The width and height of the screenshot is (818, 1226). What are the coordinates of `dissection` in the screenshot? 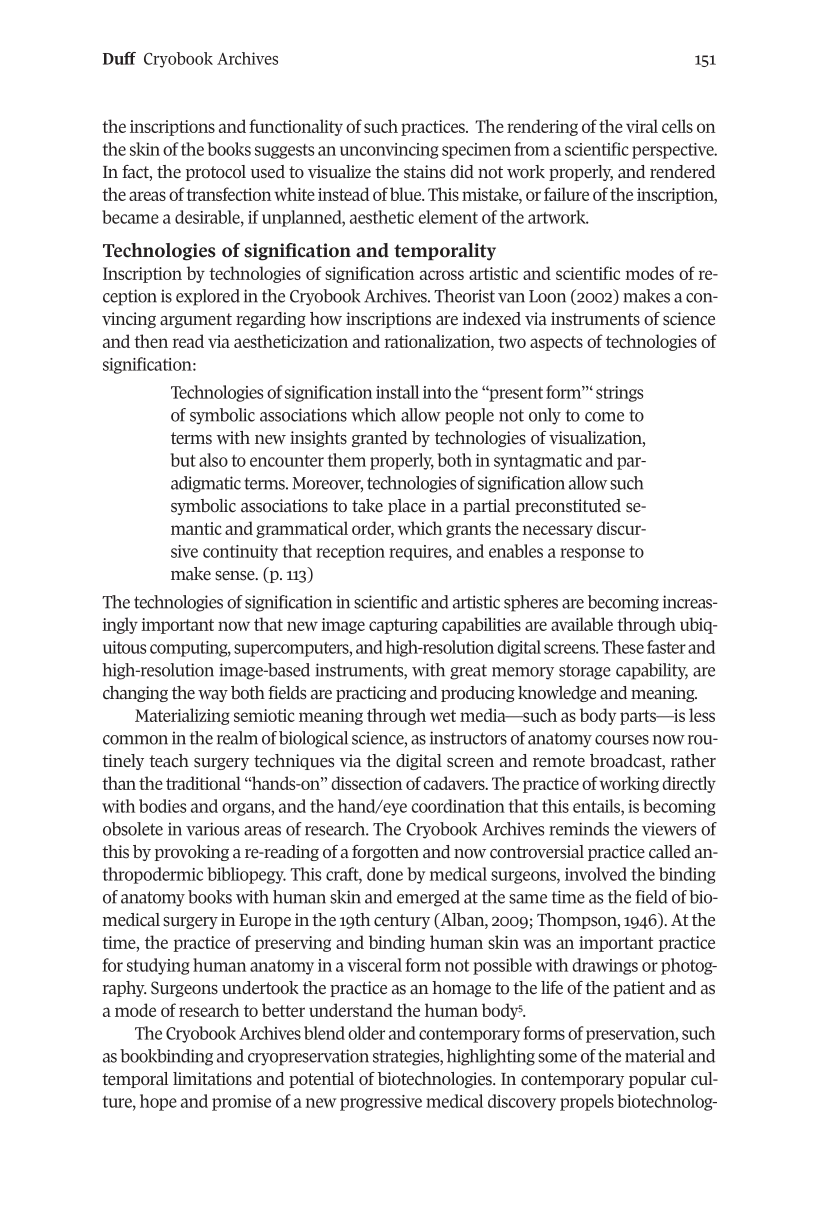 It's located at (367, 783).
